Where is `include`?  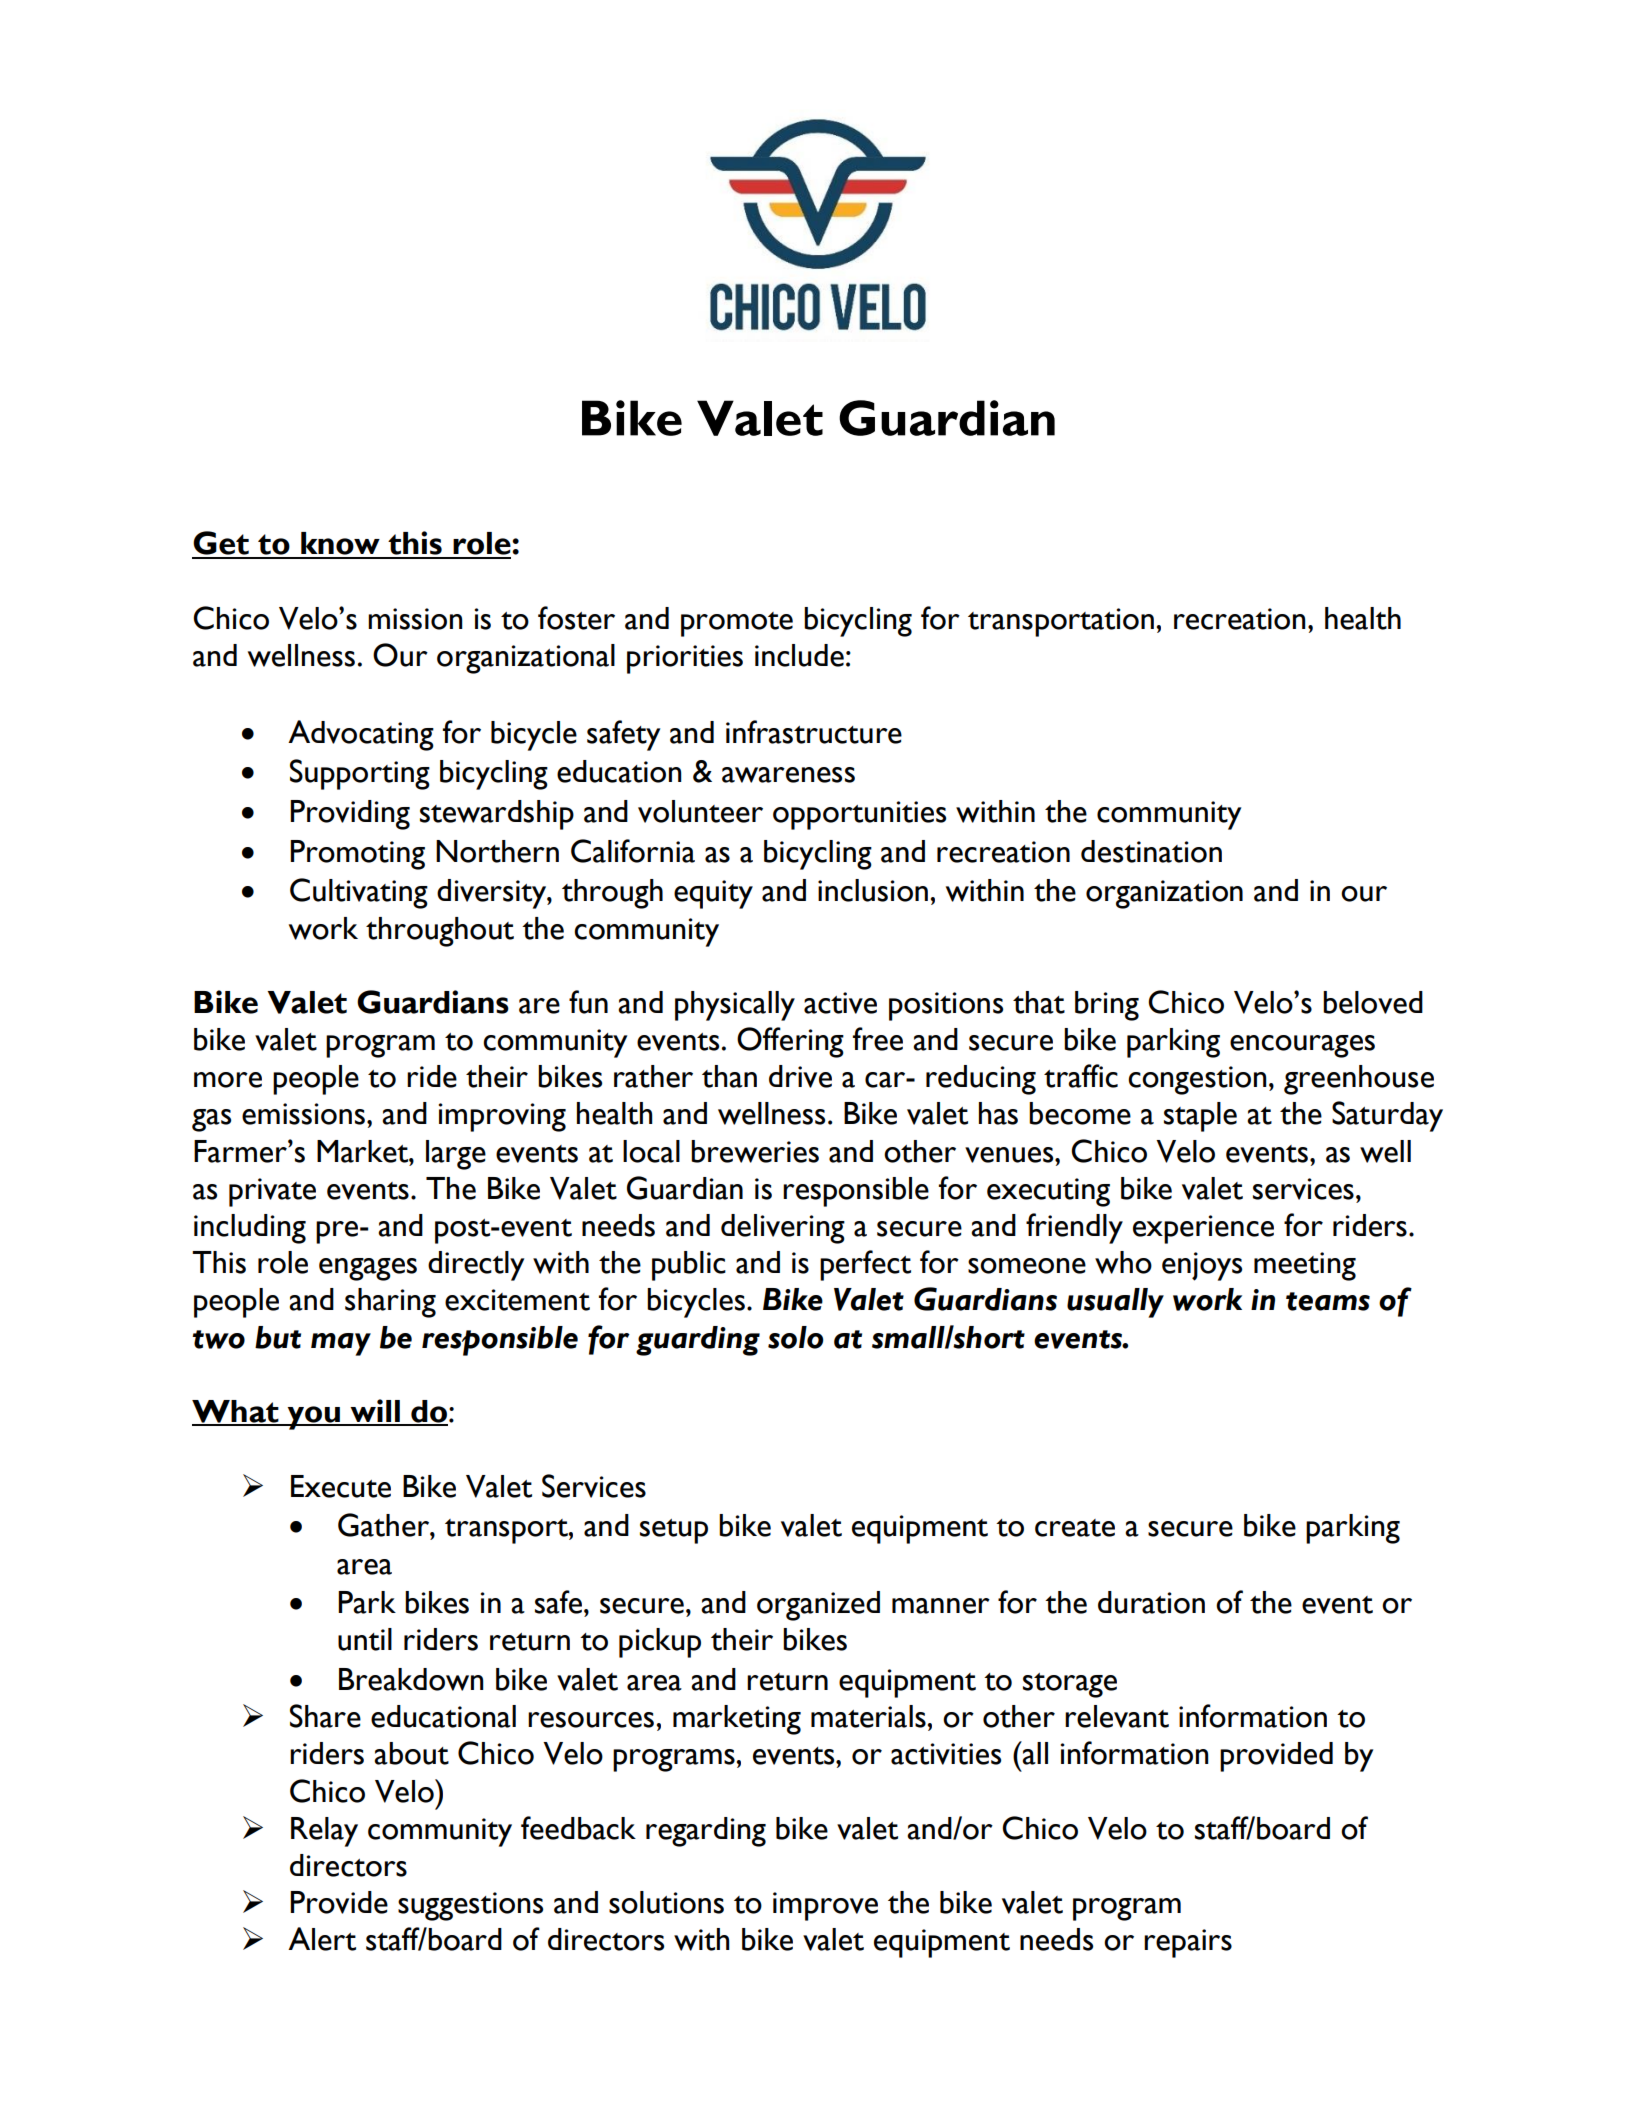 include is located at coordinates (799, 655).
